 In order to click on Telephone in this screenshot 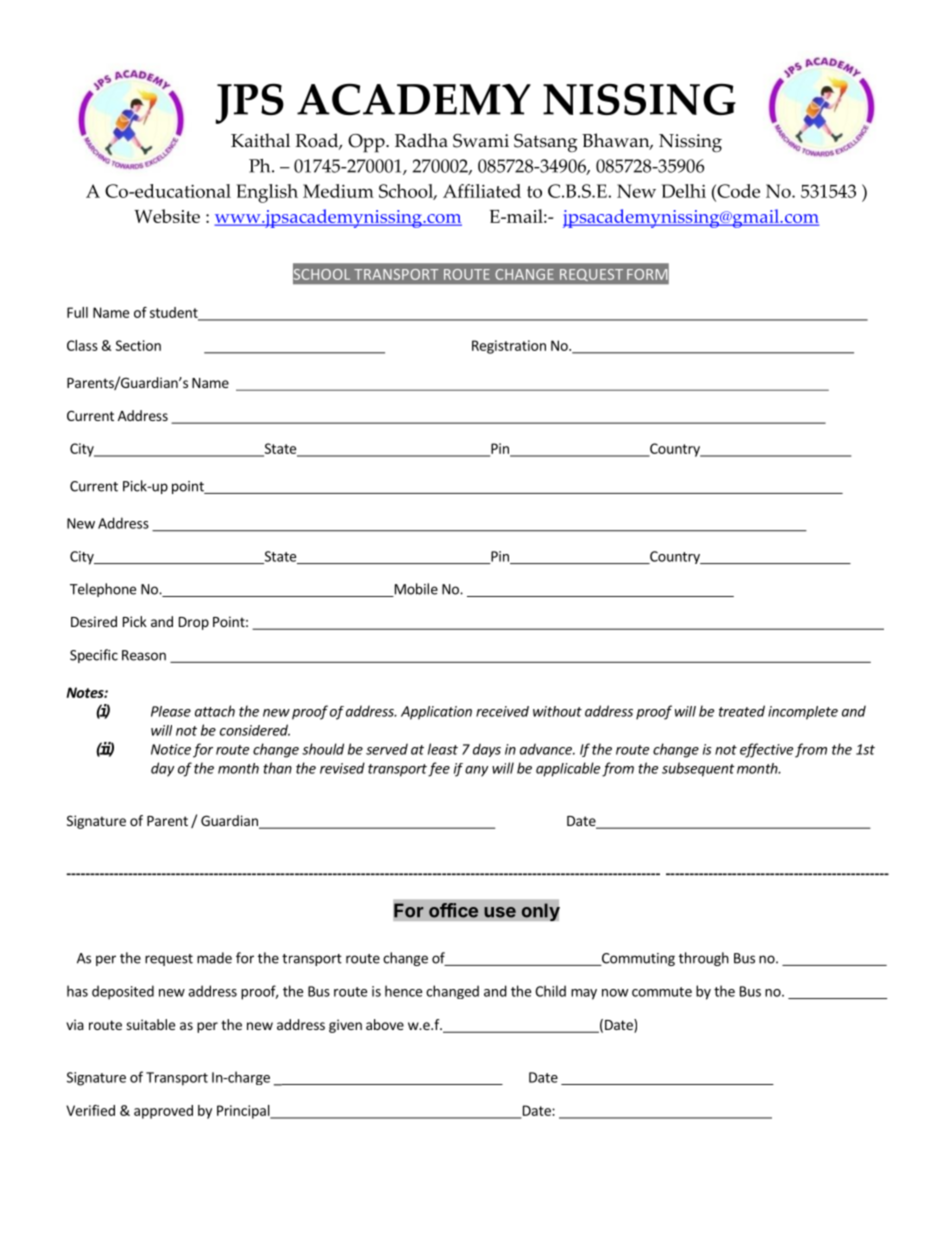, I will do `click(103, 590)`.
